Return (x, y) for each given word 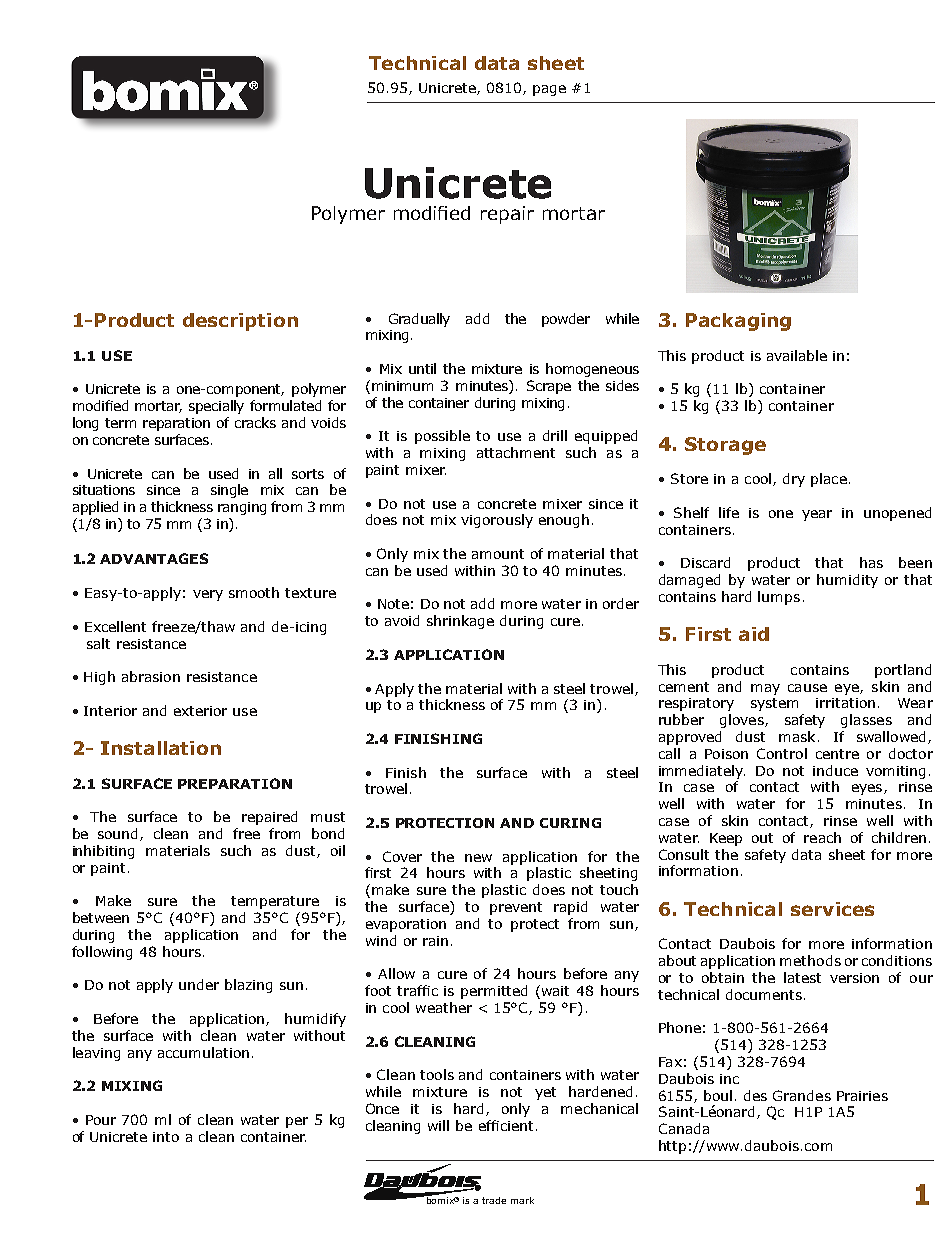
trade (494, 1200)
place (829, 480)
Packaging (738, 322)
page (549, 90)
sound (119, 834)
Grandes (802, 1095)
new (478, 858)
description (240, 322)
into (166, 1137)
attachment (516, 452)
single (229, 491)
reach (822, 837)
